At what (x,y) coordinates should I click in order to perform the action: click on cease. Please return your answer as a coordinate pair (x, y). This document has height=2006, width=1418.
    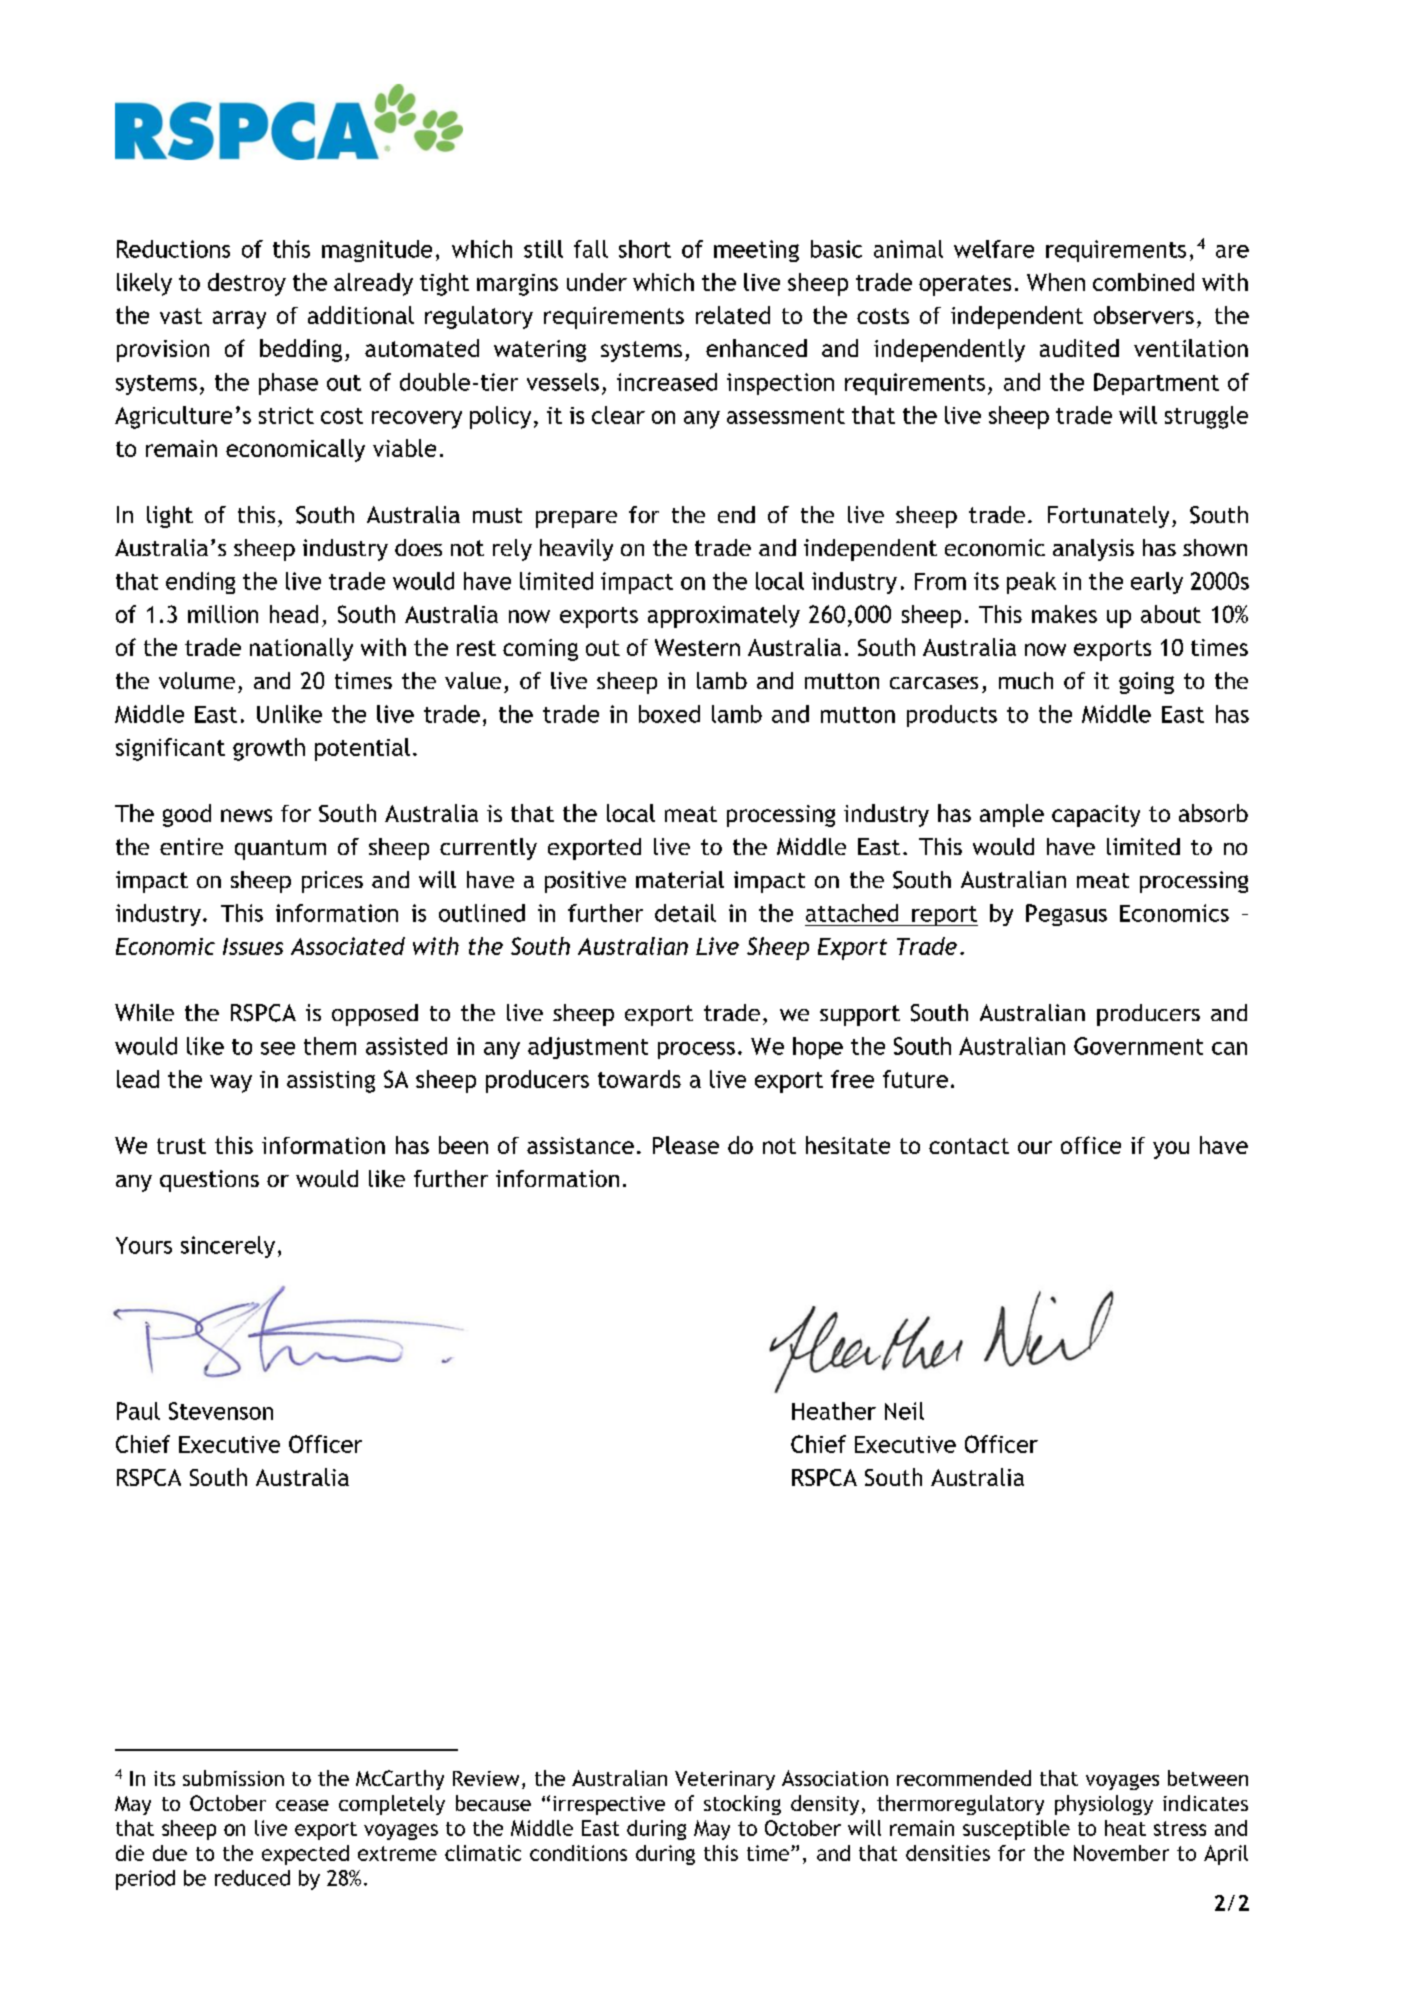
    Looking at the image, I should click on (302, 1805).
